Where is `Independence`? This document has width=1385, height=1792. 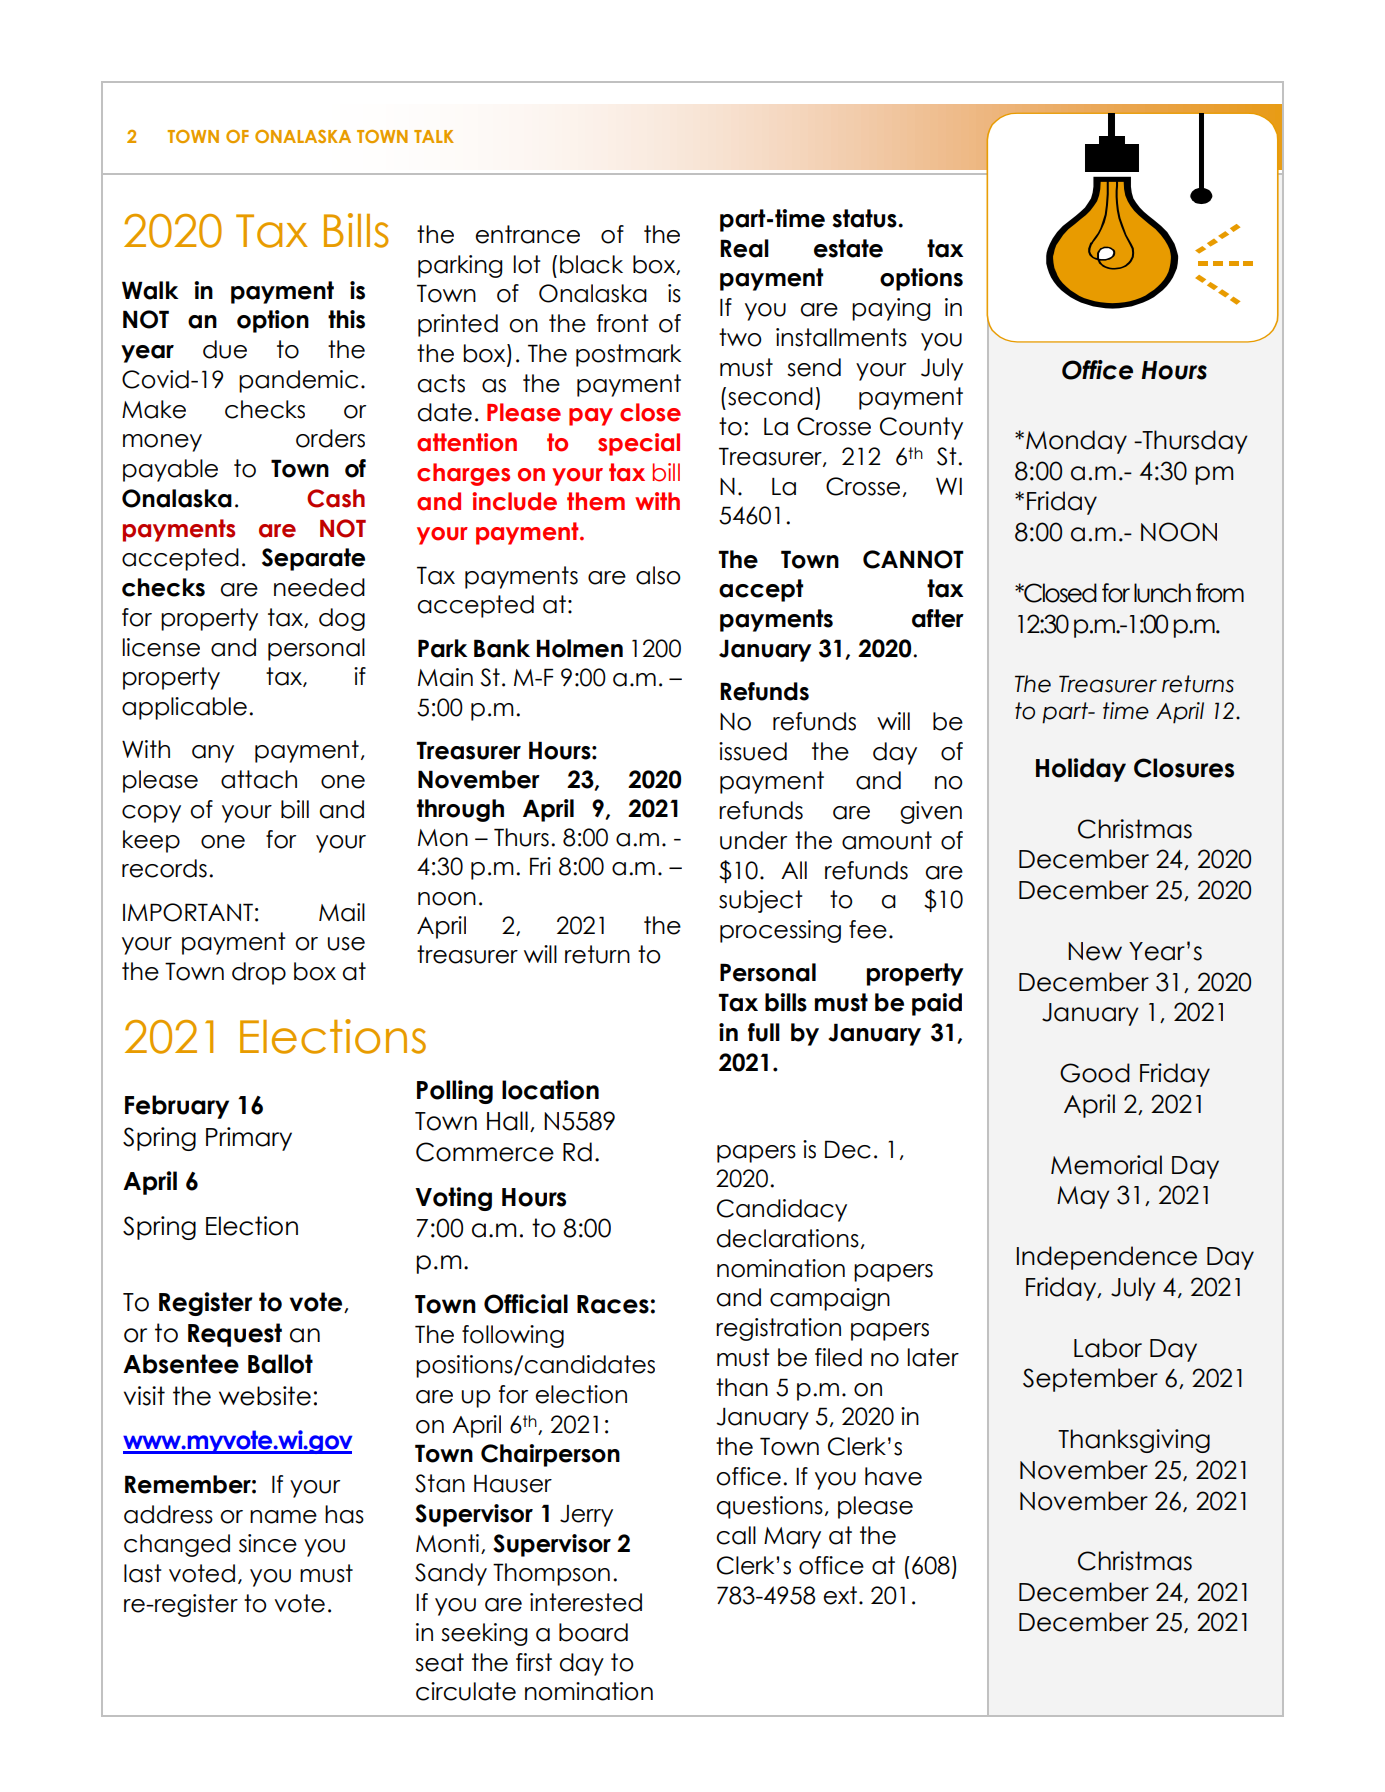 Independence is located at coordinates (1107, 1258).
